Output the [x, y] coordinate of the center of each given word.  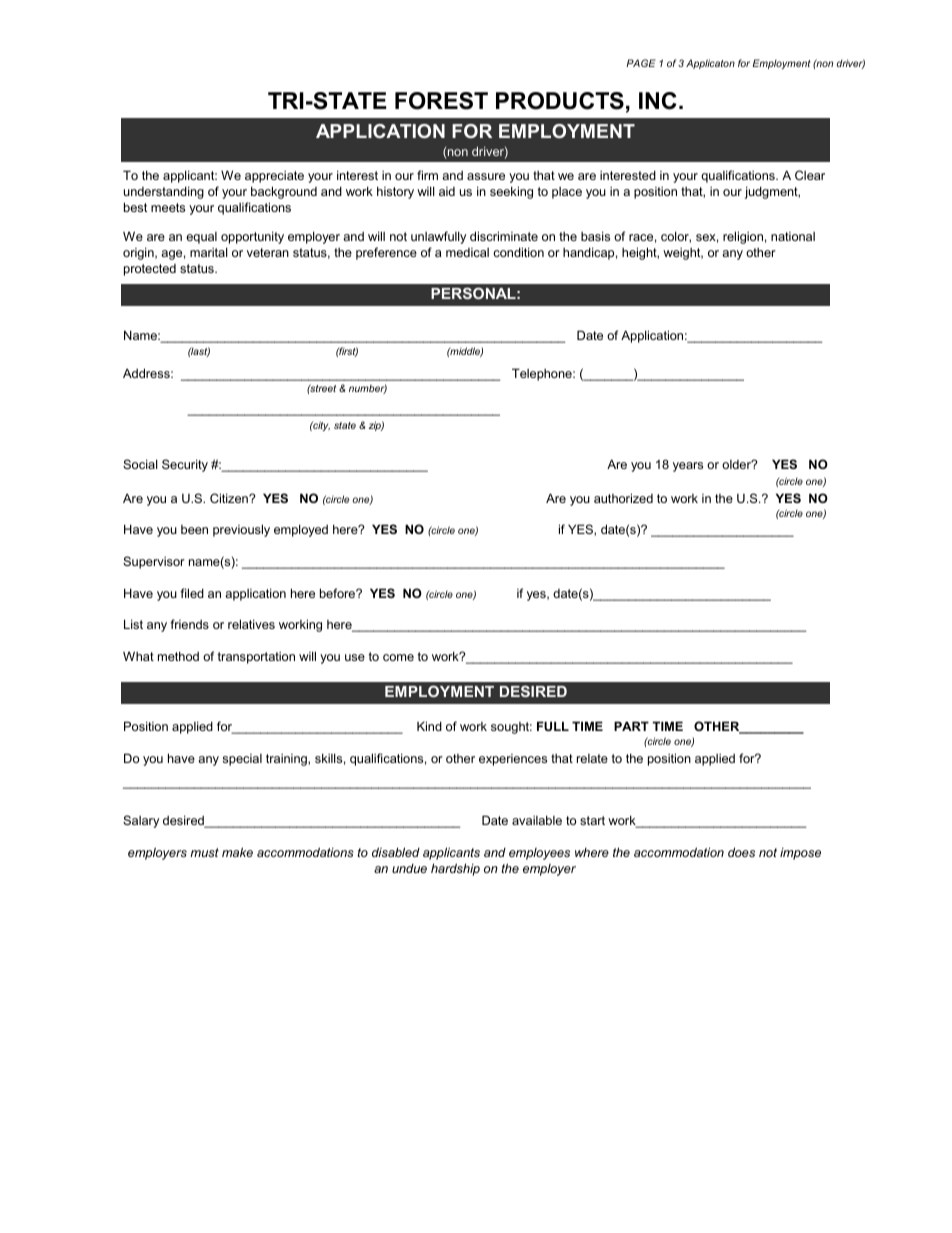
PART [631, 726]
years [688, 467]
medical [467, 252]
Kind [429, 726]
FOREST [441, 101]
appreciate [274, 177]
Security [185, 465]
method [178, 656]
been [194, 529]
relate [592, 758]
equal [201, 238]
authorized [623, 498]
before [339, 593]
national [793, 236]
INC [658, 101]
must [204, 852]
